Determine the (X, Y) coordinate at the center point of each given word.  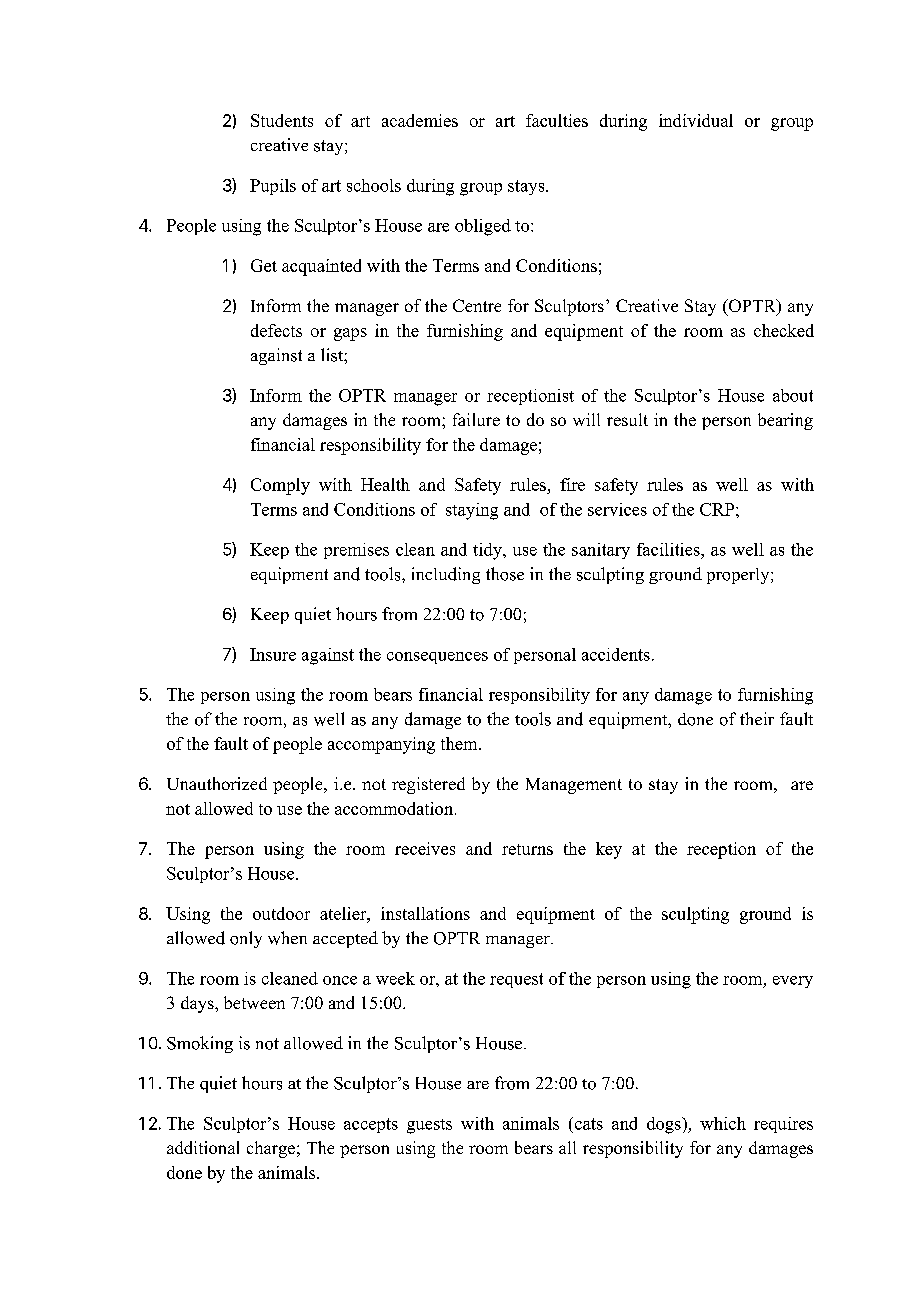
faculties (557, 120)
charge (271, 1149)
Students (282, 120)
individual (696, 120)
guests (429, 1126)
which (723, 1123)
